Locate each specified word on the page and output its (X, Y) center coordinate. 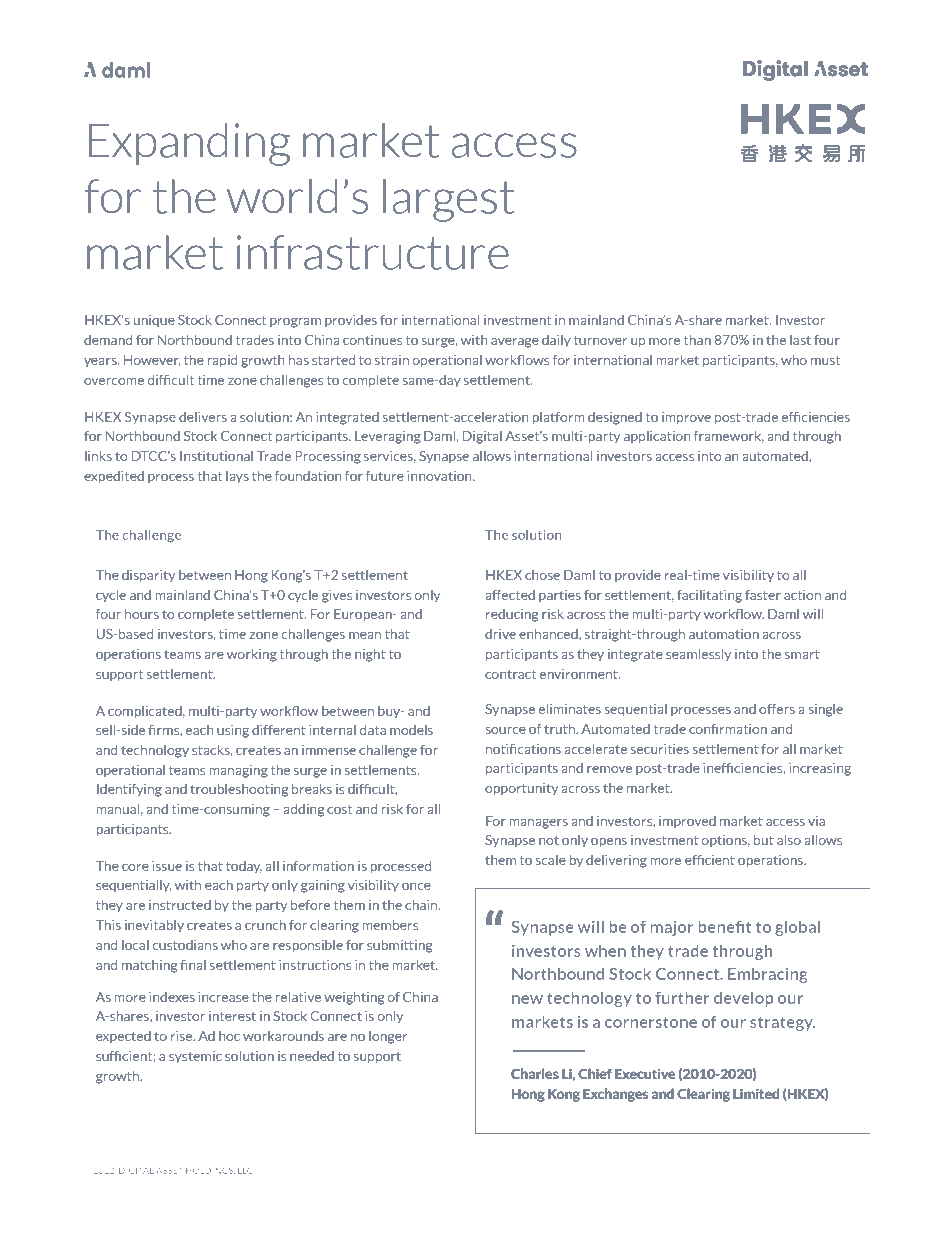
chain (422, 905)
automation (724, 634)
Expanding (190, 144)
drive (500, 634)
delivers (203, 417)
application (657, 437)
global (797, 928)
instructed (180, 905)
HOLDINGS (210, 1170)
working (252, 655)
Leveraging (388, 437)
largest (448, 200)
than (697, 340)
